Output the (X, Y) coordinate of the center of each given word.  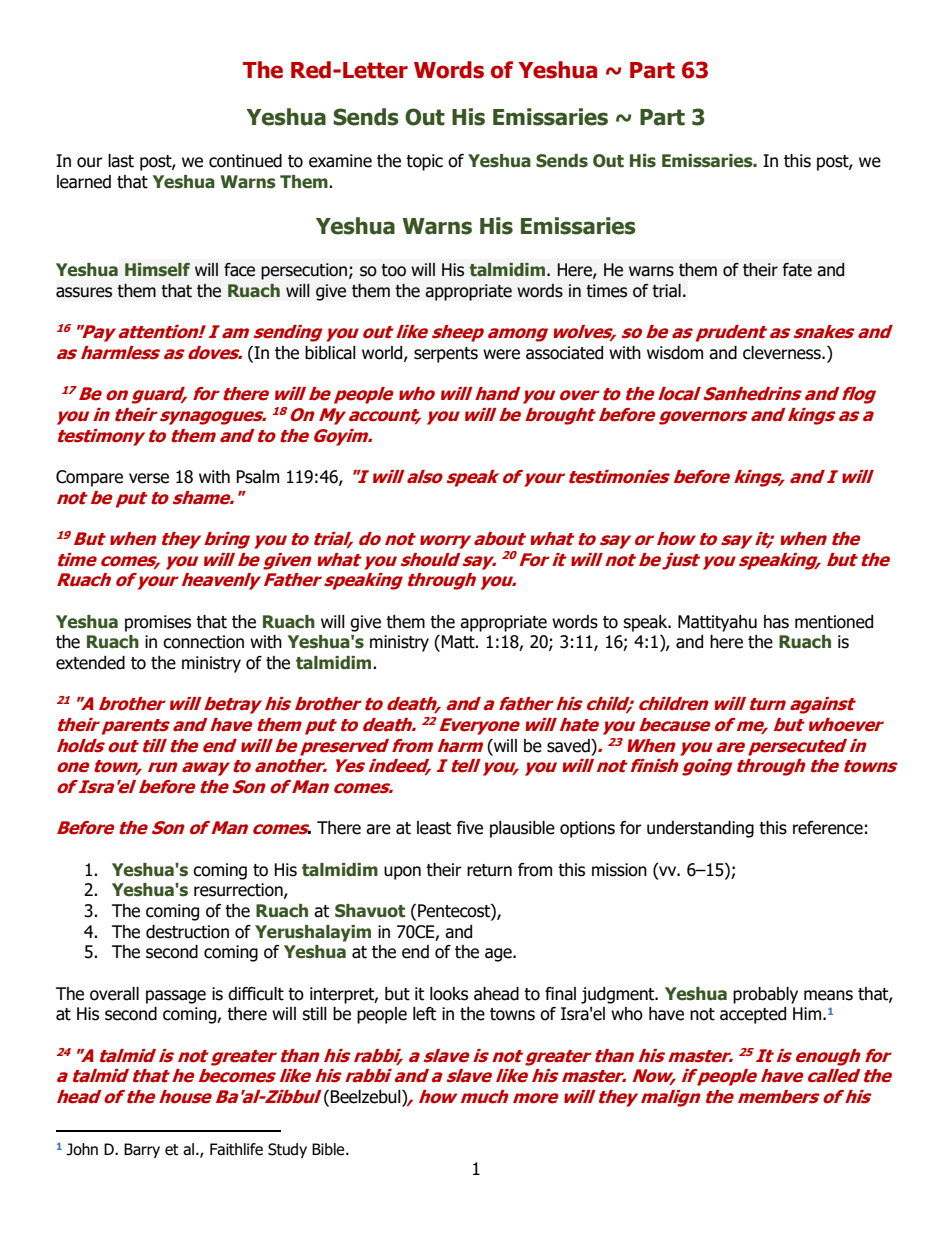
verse (149, 478)
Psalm (257, 477)
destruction (187, 932)
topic (424, 162)
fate (797, 270)
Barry (142, 1150)
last (121, 161)
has (776, 622)
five (470, 828)
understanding (700, 829)
